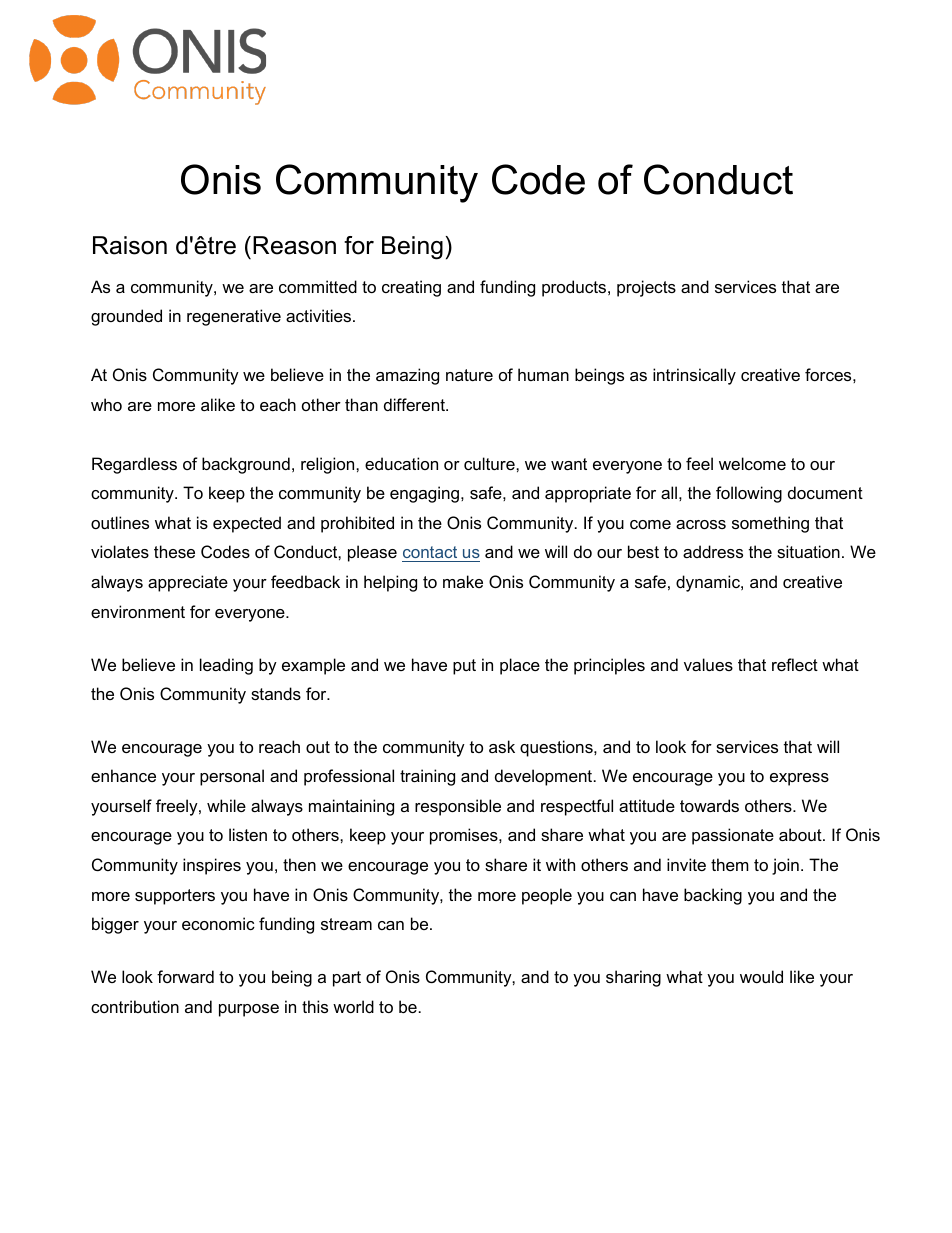  Describe the element at coordinates (212, 866) in the screenshot. I see `inspires` at that location.
